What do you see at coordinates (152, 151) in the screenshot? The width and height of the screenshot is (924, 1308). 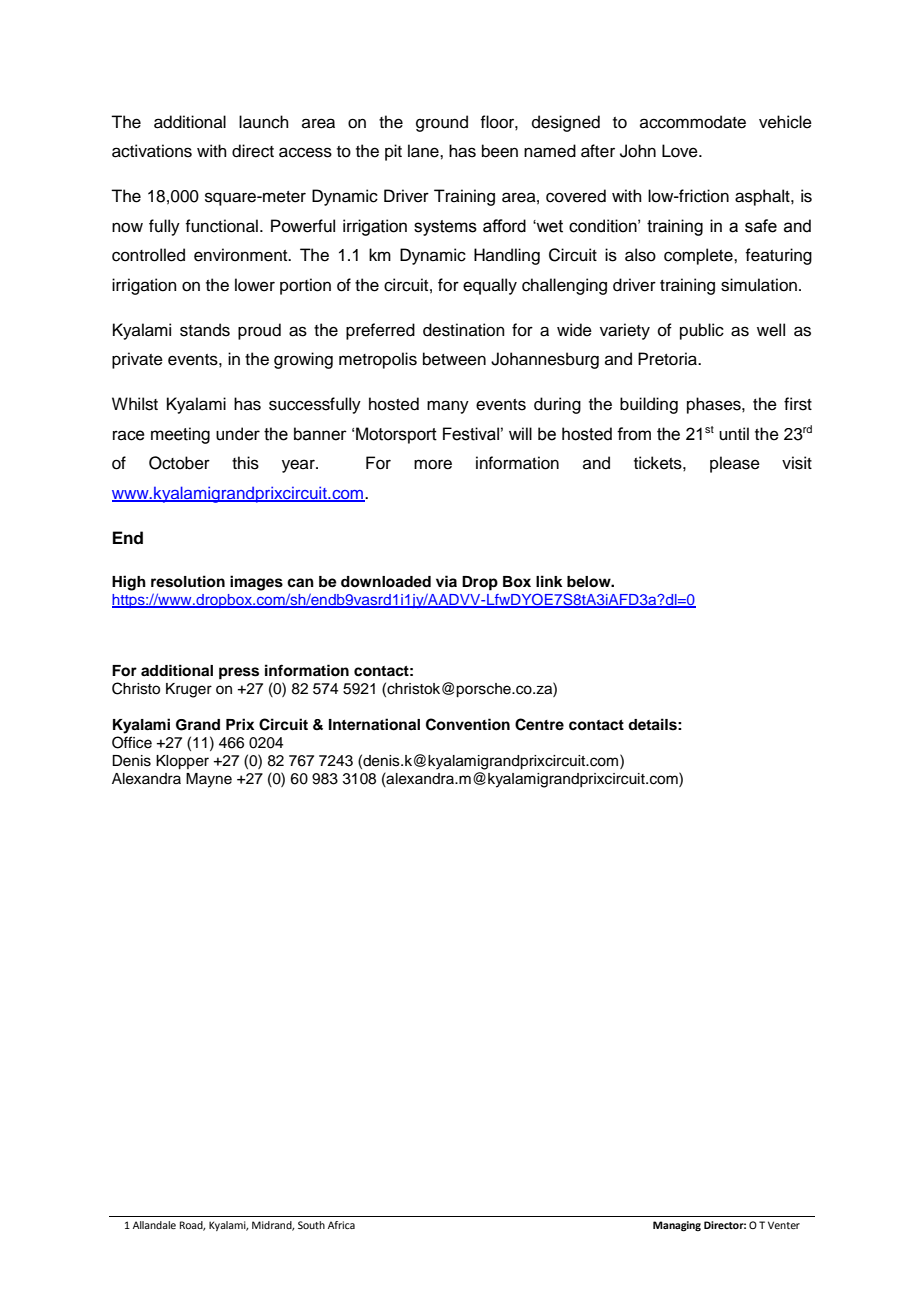 I see `activations` at bounding box center [152, 151].
